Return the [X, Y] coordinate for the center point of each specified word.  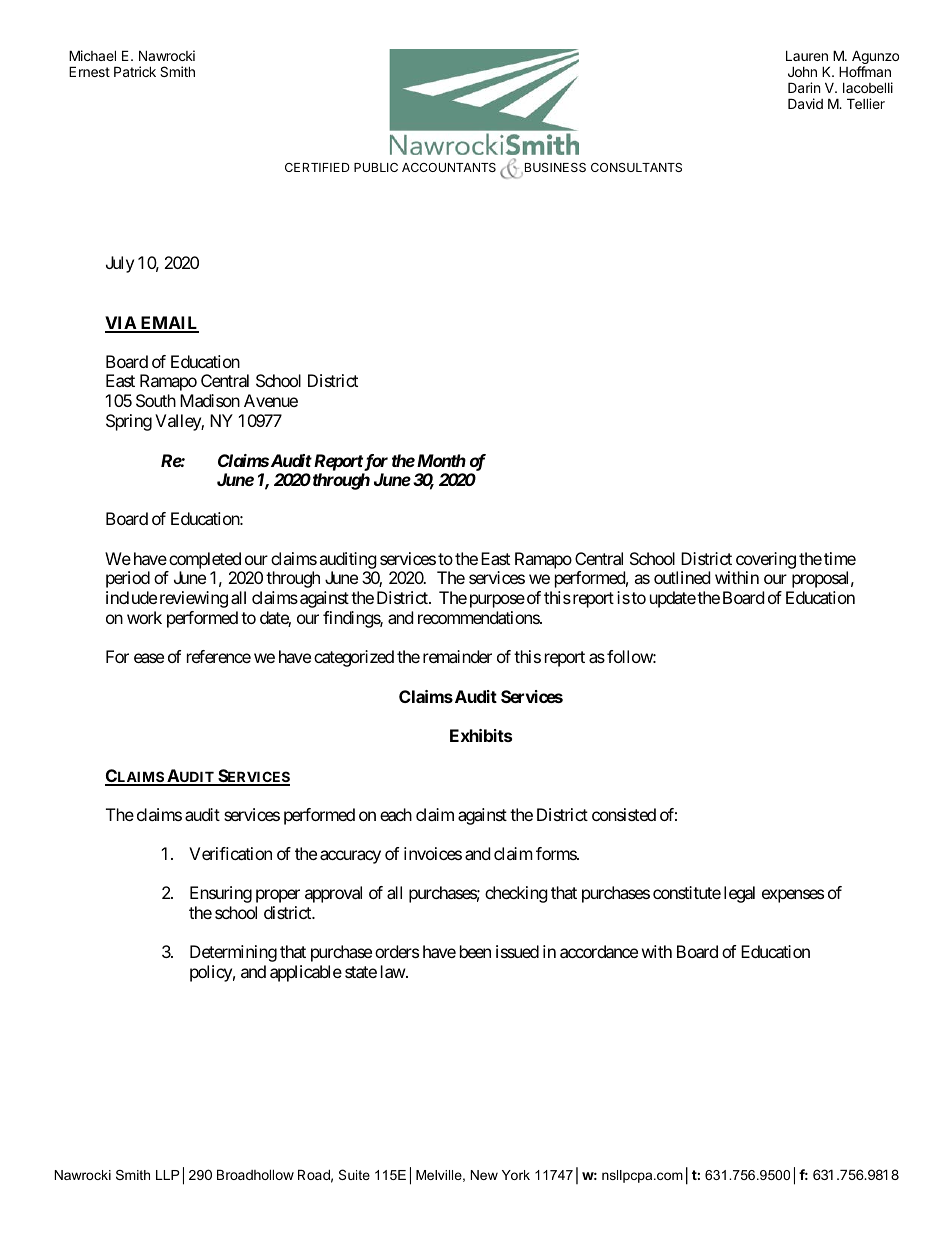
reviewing [194, 599]
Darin [804, 87]
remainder [457, 656]
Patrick [135, 71]
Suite [354, 1174]
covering [766, 560]
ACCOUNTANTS [449, 167]
